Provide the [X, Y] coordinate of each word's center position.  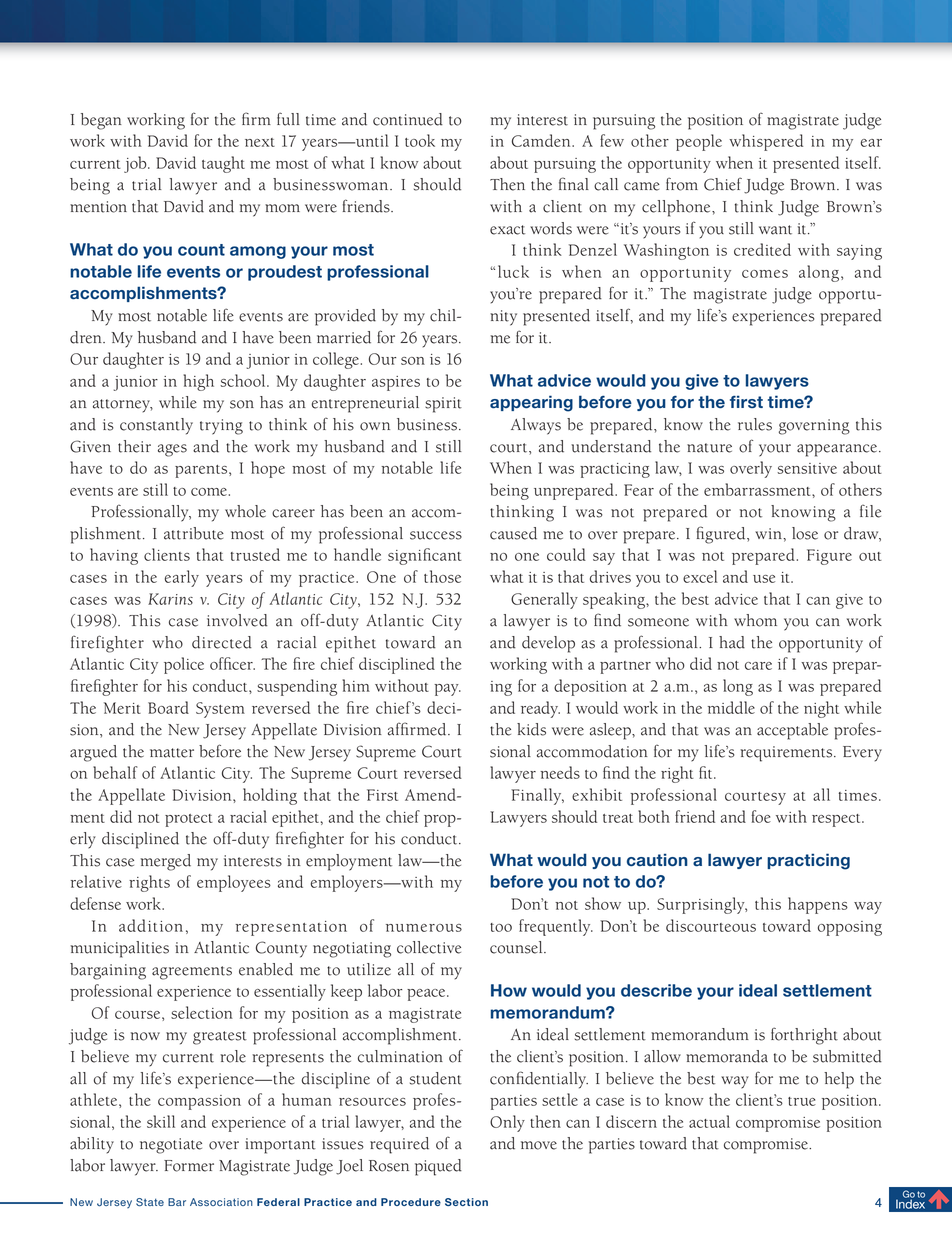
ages [172, 450]
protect [189, 820]
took [420, 140]
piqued [438, 1167]
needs [560, 772]
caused [513, 533]
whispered [766, 142]
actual [709, 1121]
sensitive [807, 468]
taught [223, 164]
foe [761, 816]
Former [189, 1166]
